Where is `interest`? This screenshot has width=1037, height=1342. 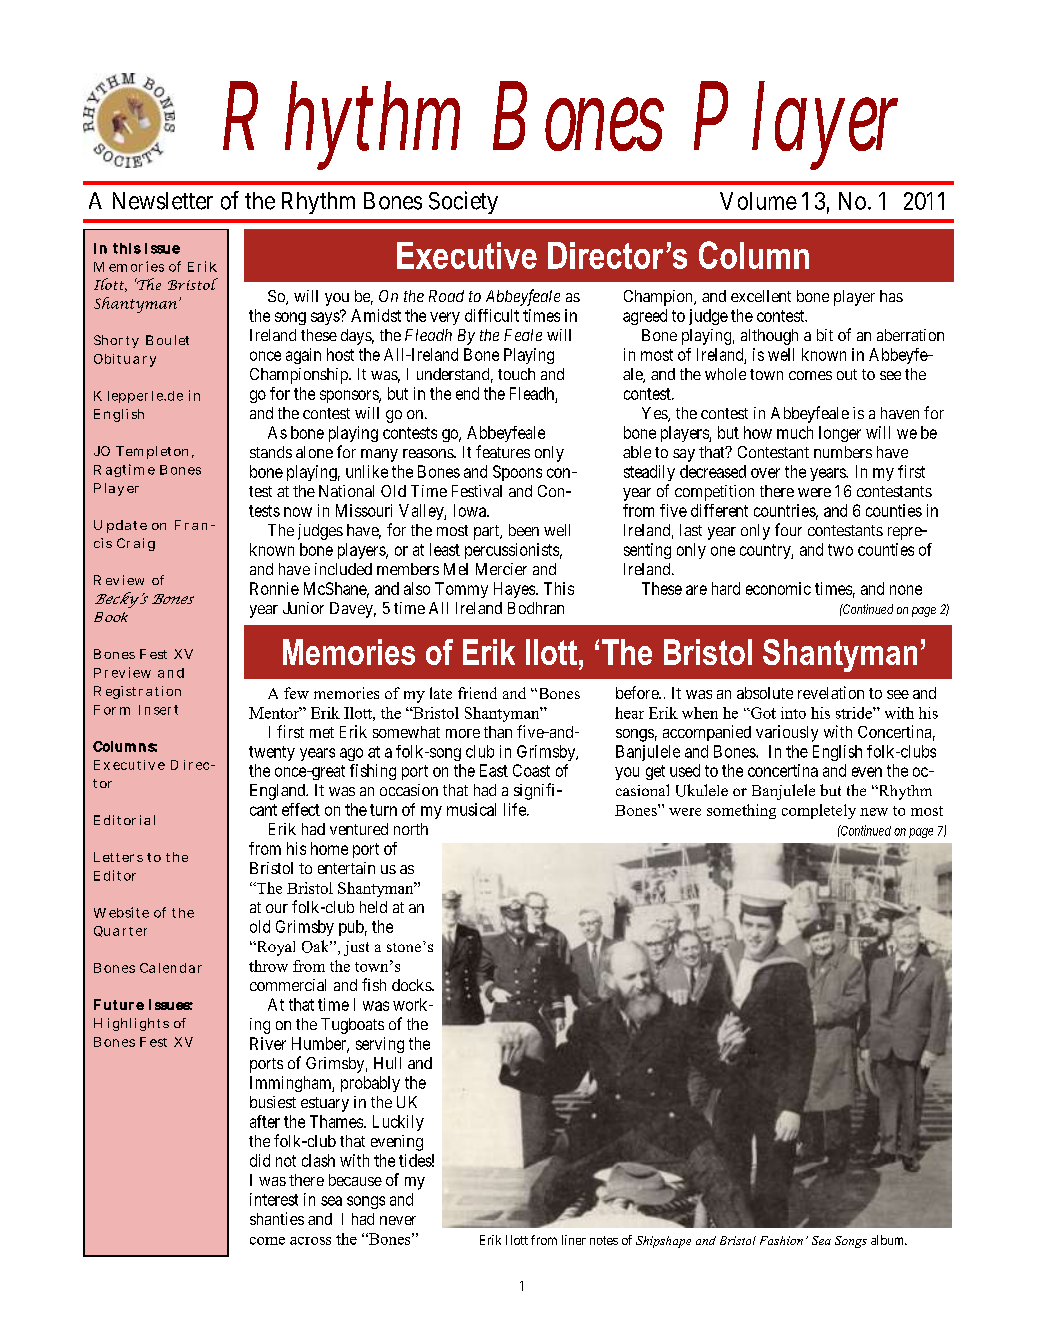
interest is located at coordinates (274, 1199).
